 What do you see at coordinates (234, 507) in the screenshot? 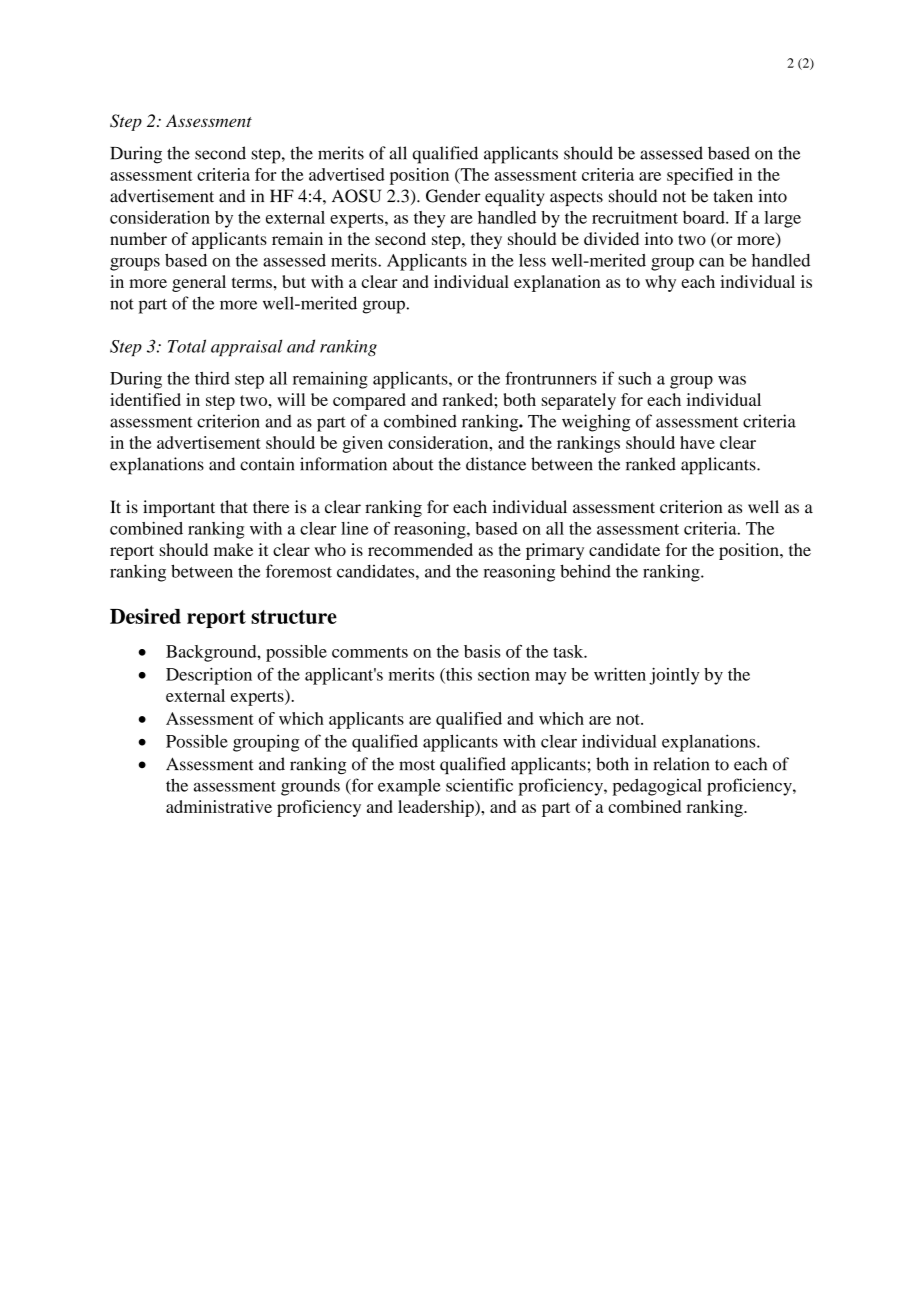
I see `that` at bounding box center [234, 507].
